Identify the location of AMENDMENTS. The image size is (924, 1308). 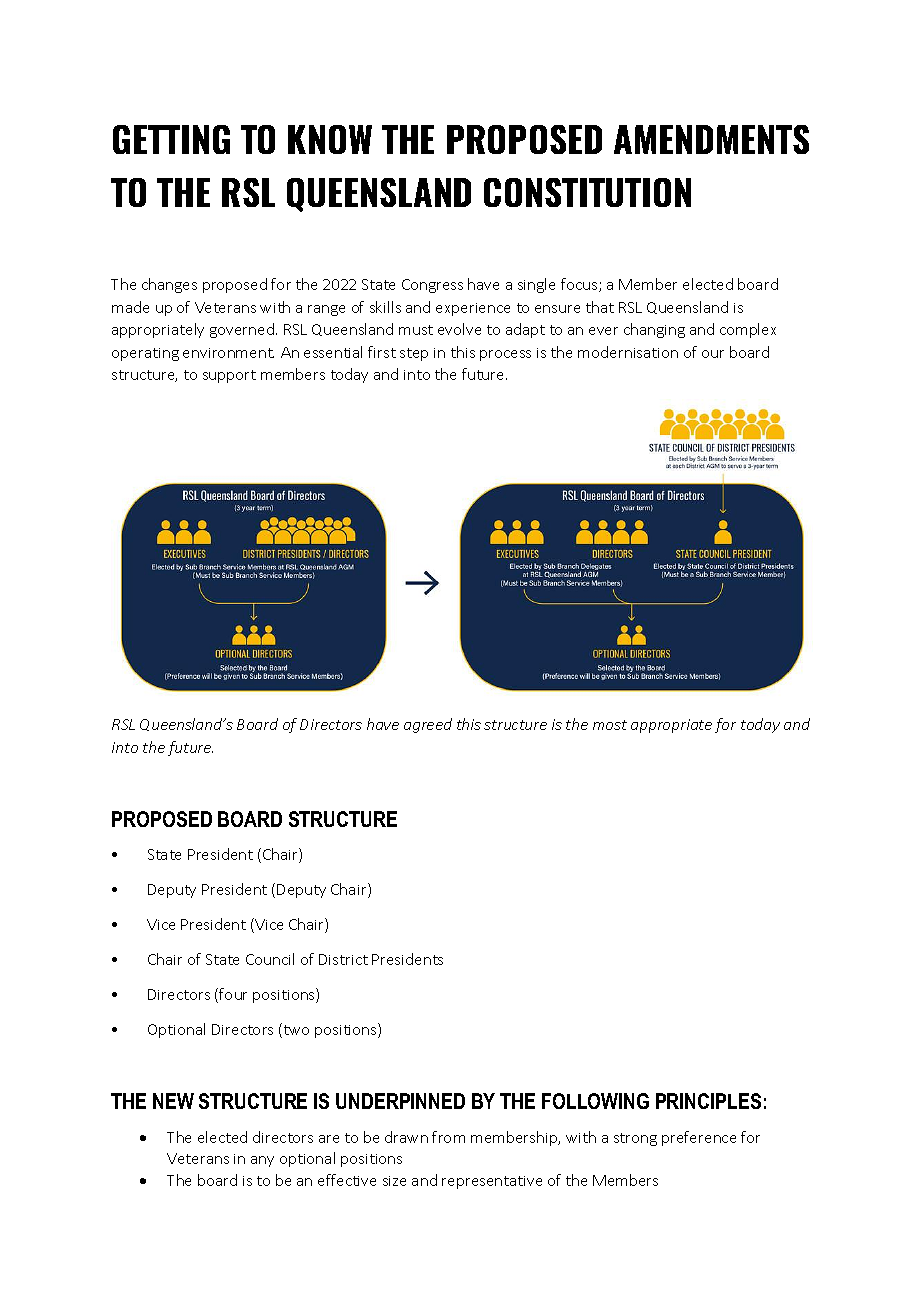
(711, 139).
